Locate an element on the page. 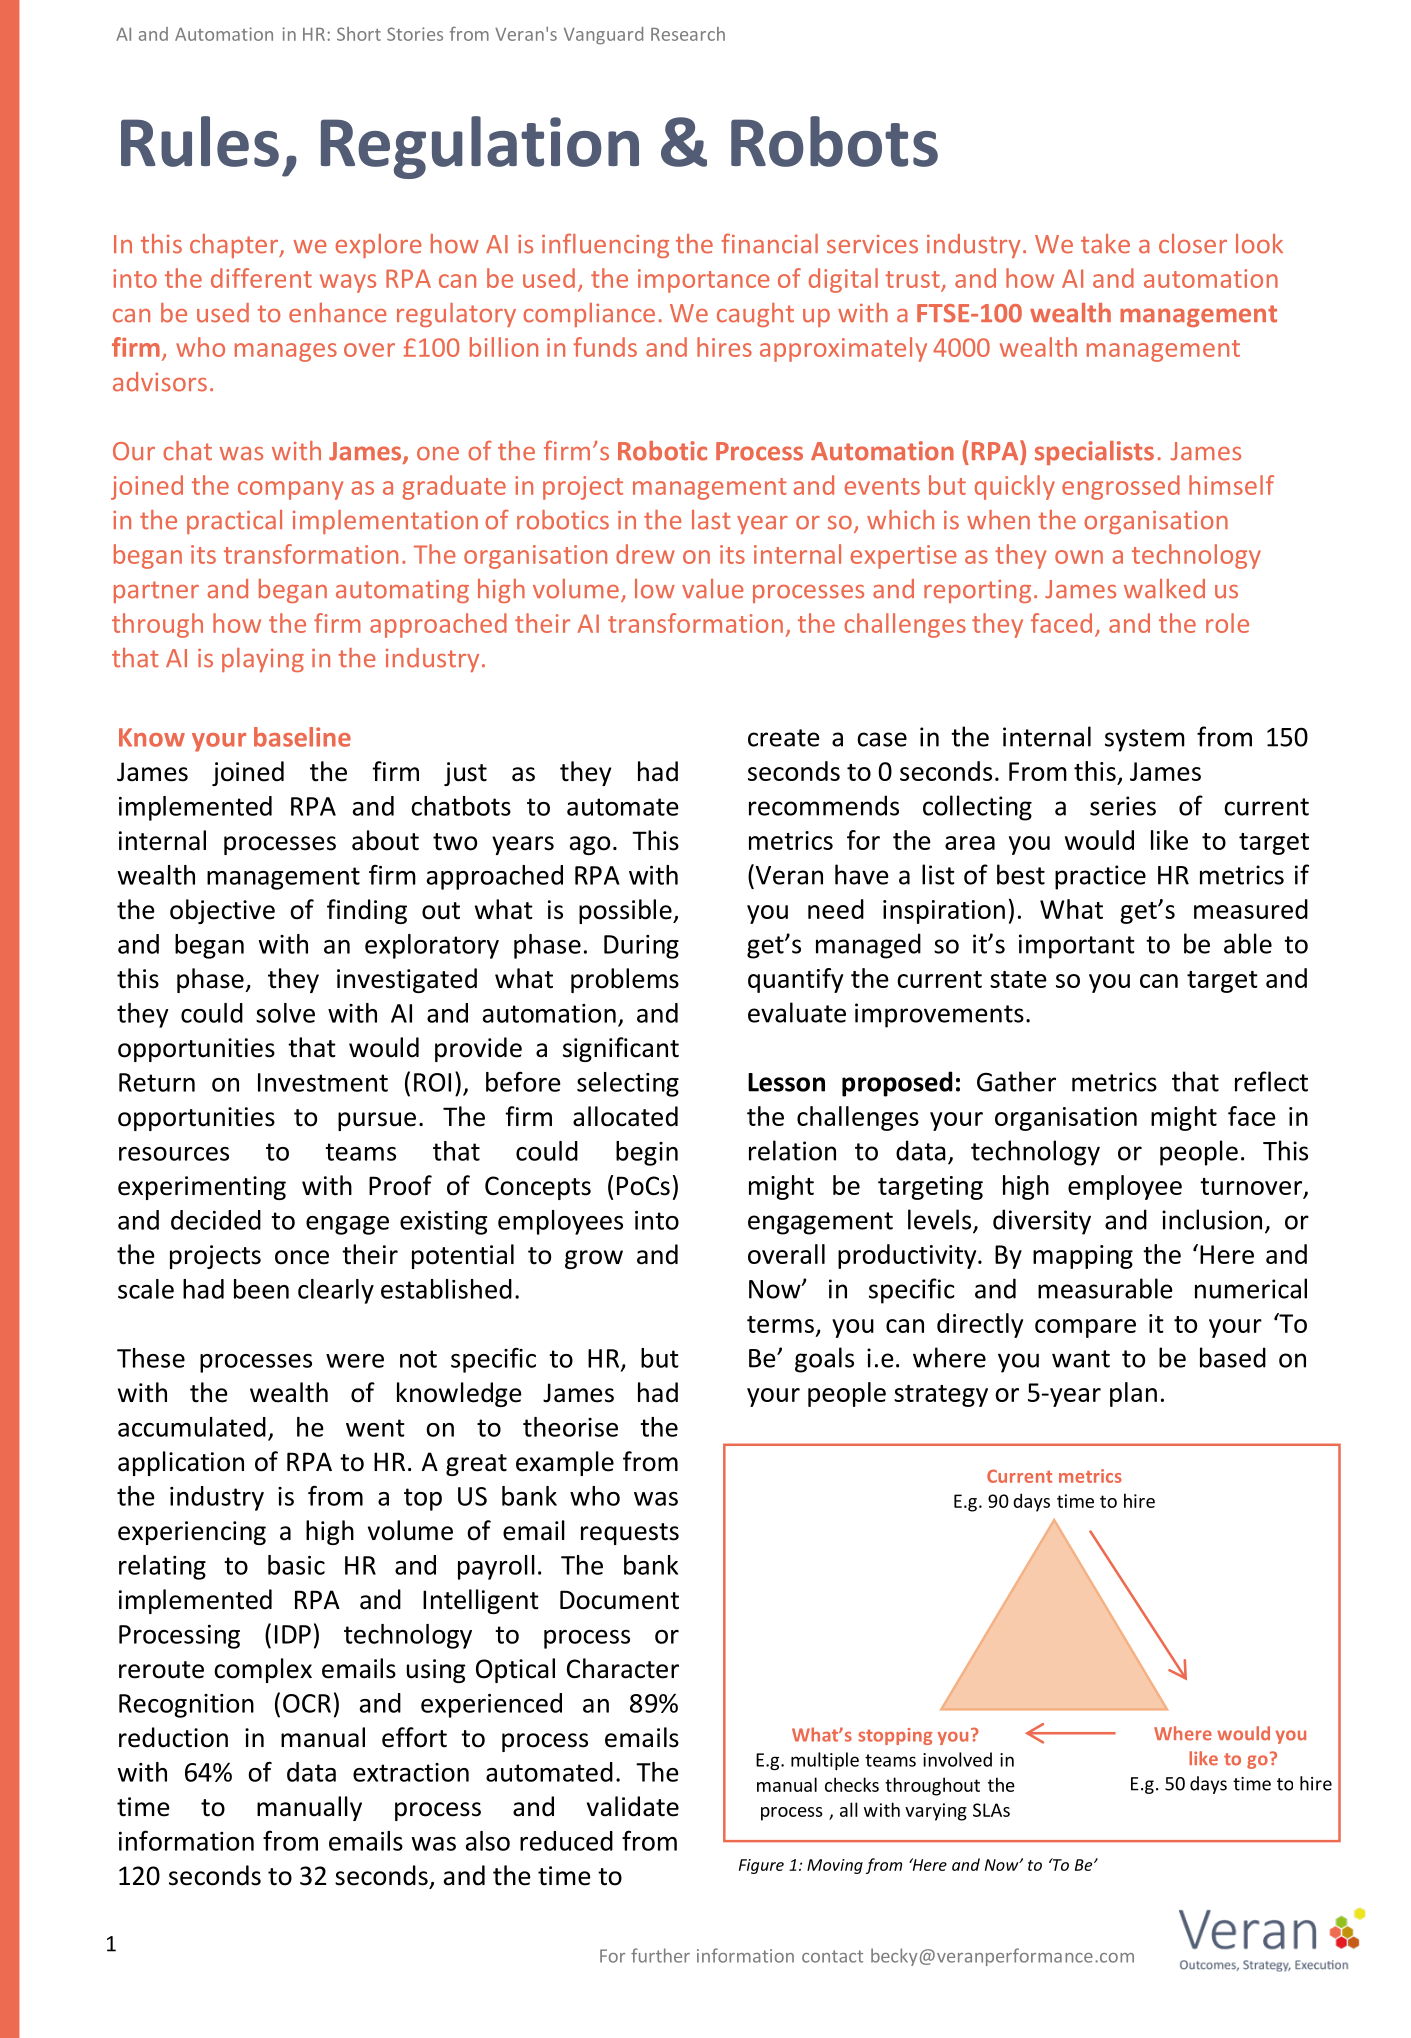 The width and height of the page is (1411, 2038). Rules is located at coordinates (200, 141).
